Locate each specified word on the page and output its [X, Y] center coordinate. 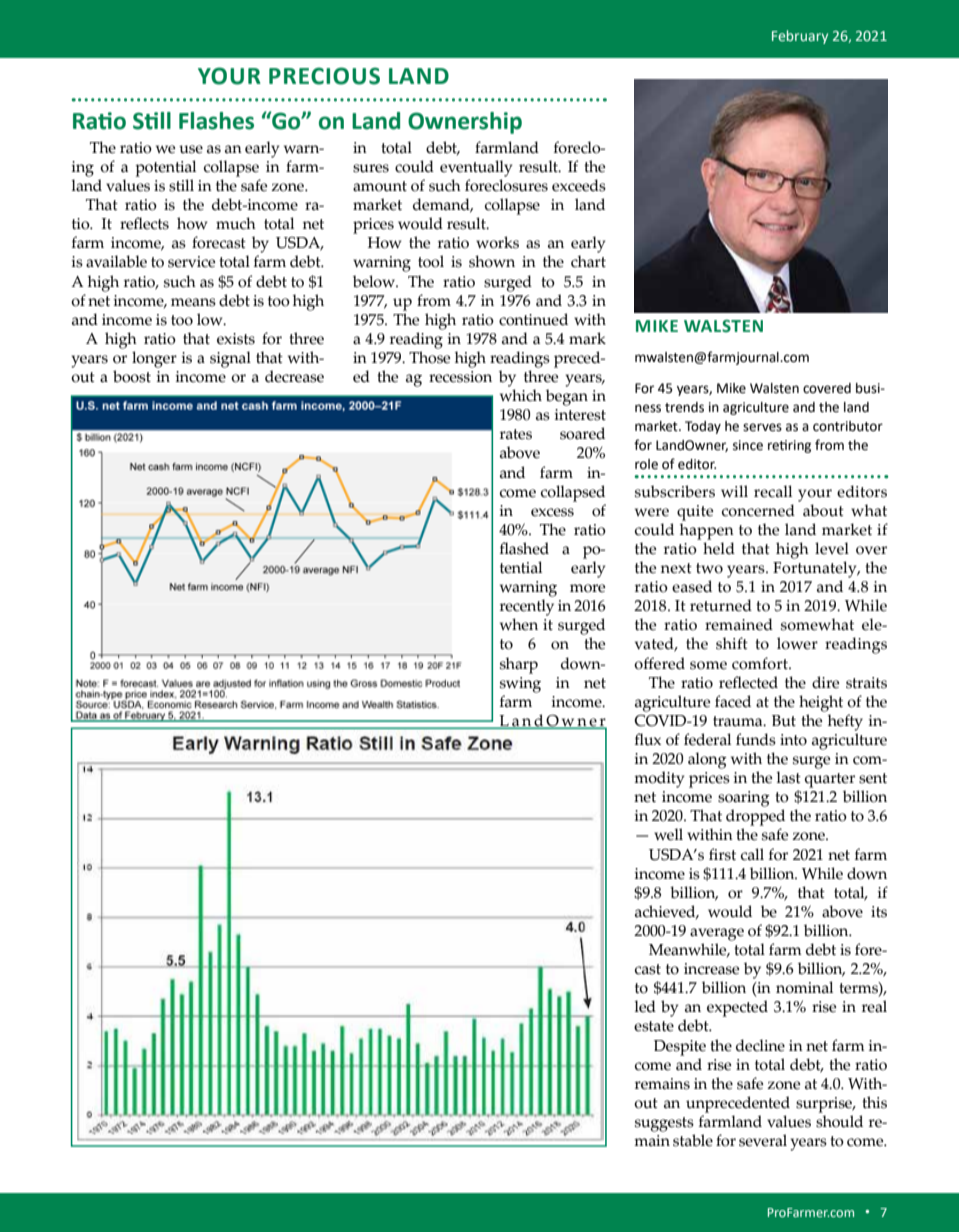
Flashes [216, 121]
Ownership [465, 123]
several [763, 1140]
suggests [664, 1124]
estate [654, 1026]
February [800, 37]
